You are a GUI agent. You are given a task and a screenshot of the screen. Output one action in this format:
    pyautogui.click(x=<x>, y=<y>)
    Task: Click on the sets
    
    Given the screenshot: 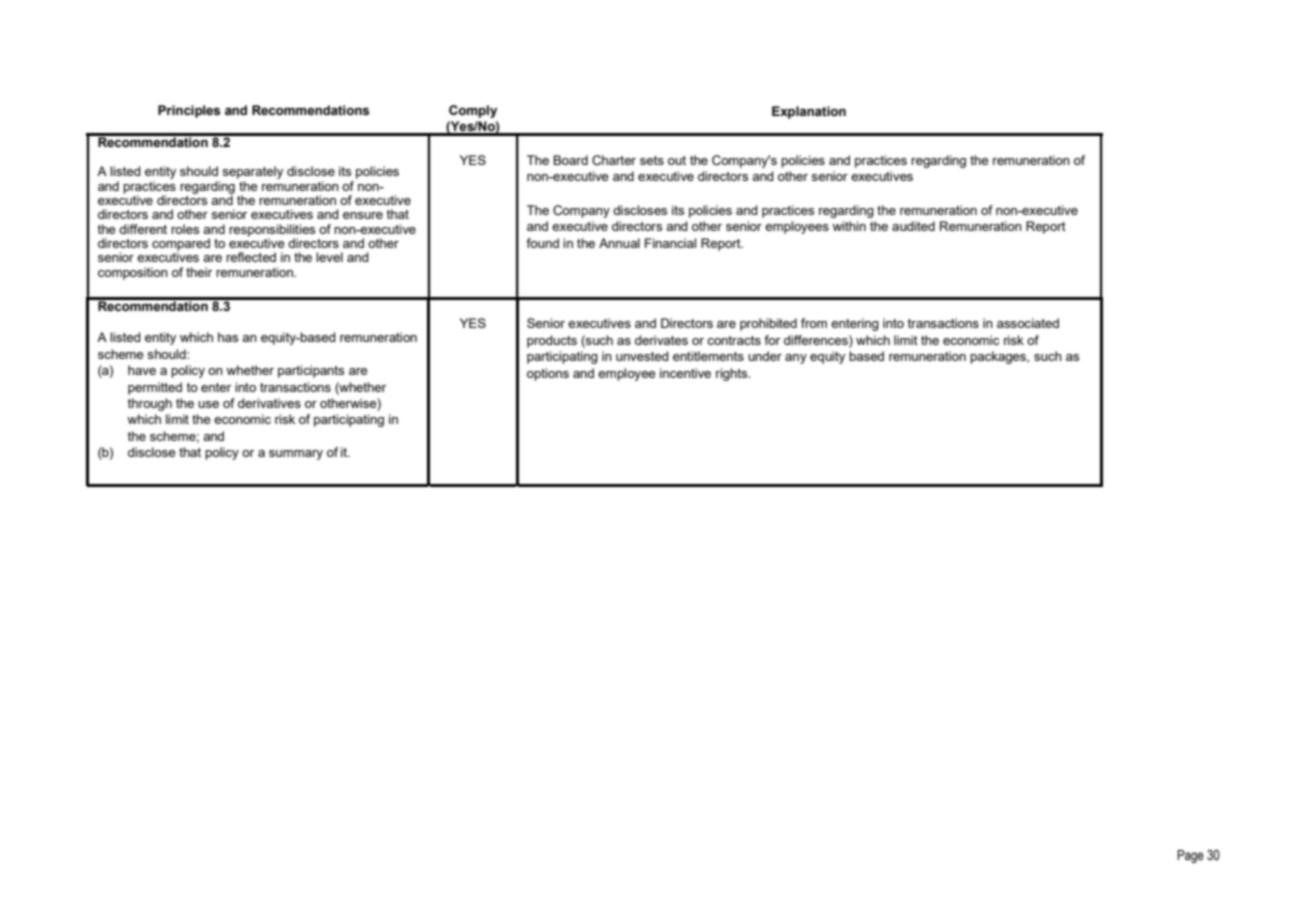 What is the action you would take?
    pyautogui.click(x=652, y=160)
